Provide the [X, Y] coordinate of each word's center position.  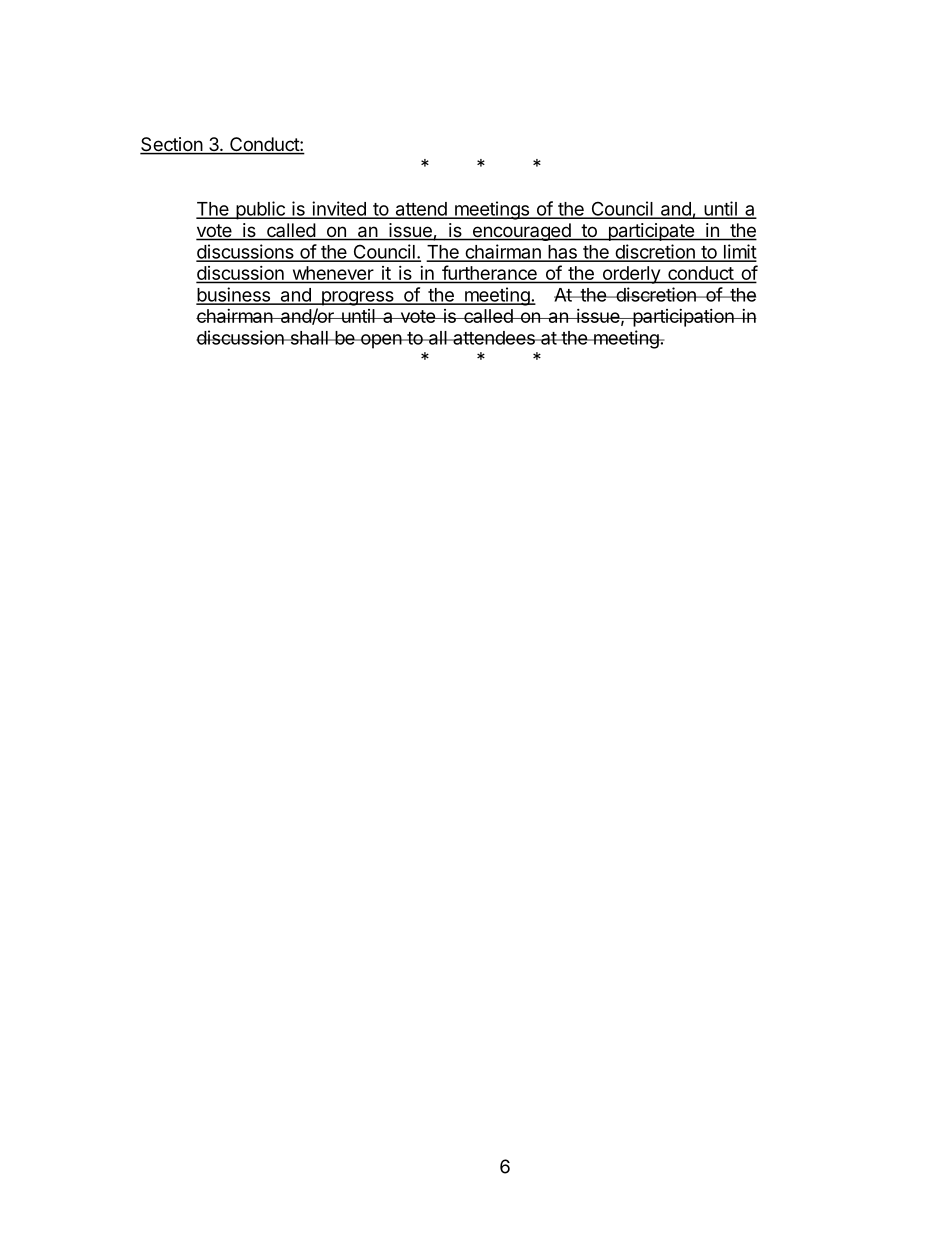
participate [651, 232]
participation [683, 318]
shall [309, 338]
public [260, 210]
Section [172, 145]
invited [339, 209]
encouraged [521, 232]
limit [739, 252]
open [380, 341]
